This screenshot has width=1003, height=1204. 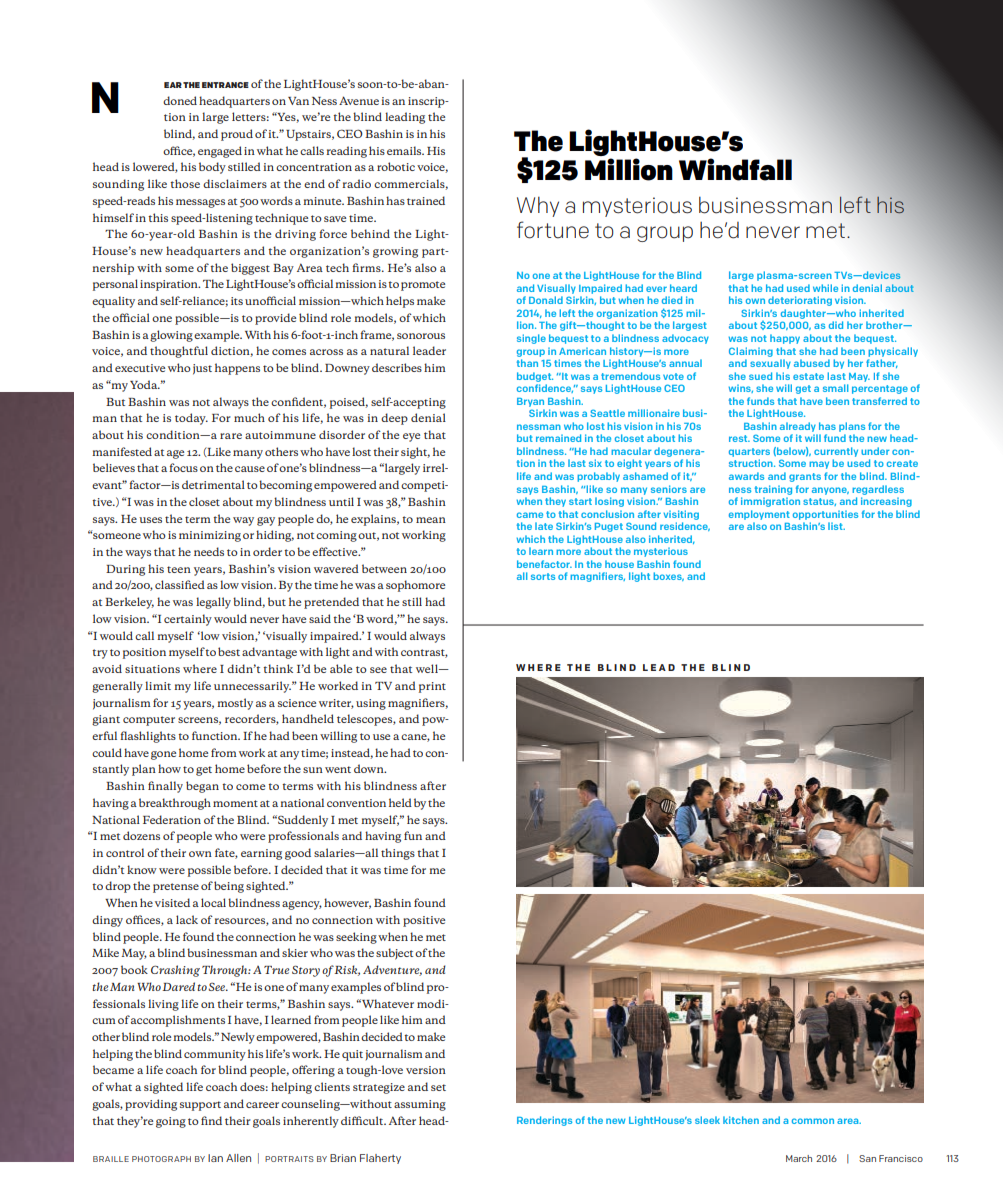 What do you see at coordinates (183, 467) in the screenshot?
I see `focus` at bounding box center [183, 467].
